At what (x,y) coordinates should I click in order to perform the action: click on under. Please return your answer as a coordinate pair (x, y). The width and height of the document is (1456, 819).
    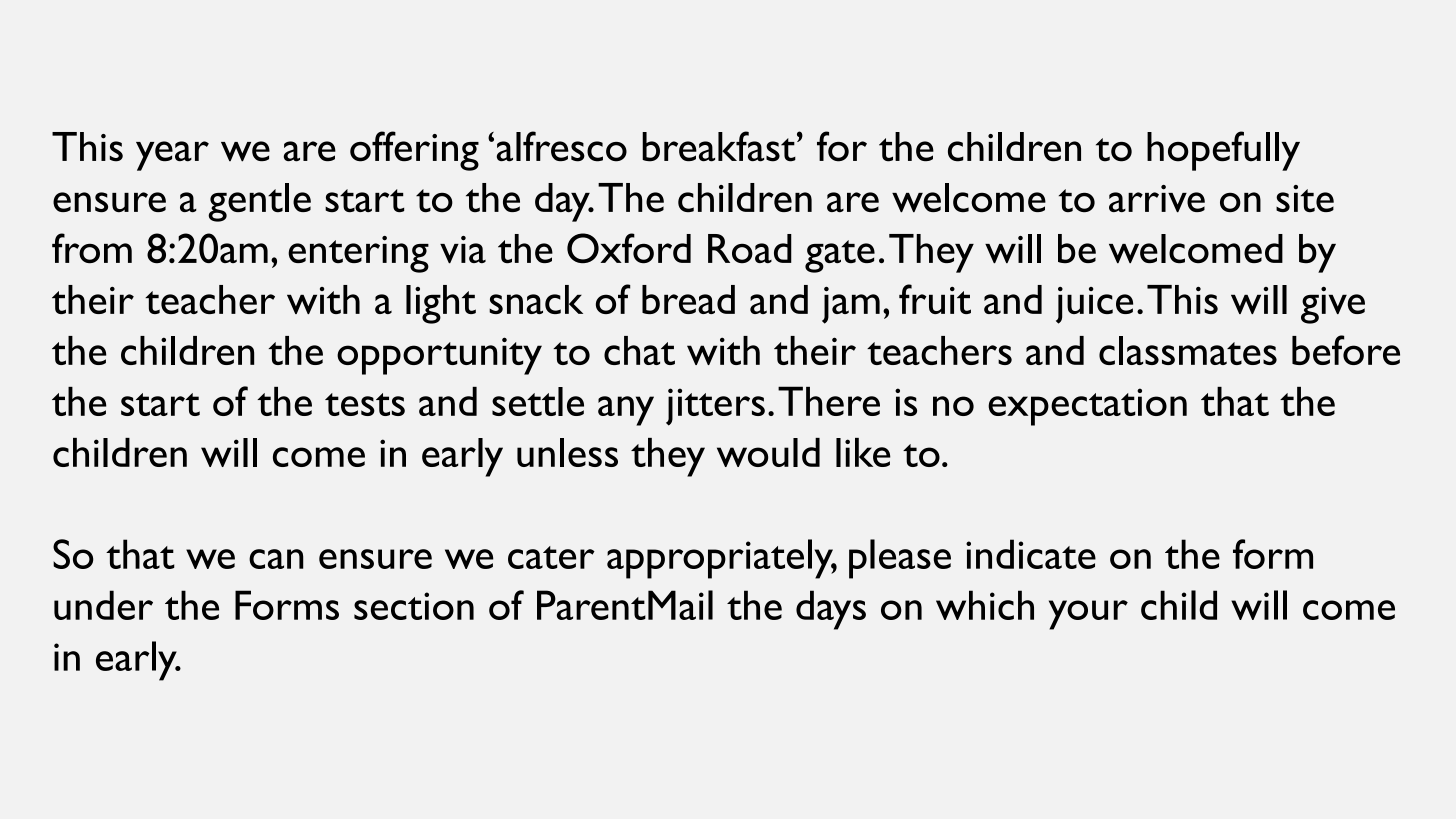
    Looking at the image, I should click on (103, 605).
